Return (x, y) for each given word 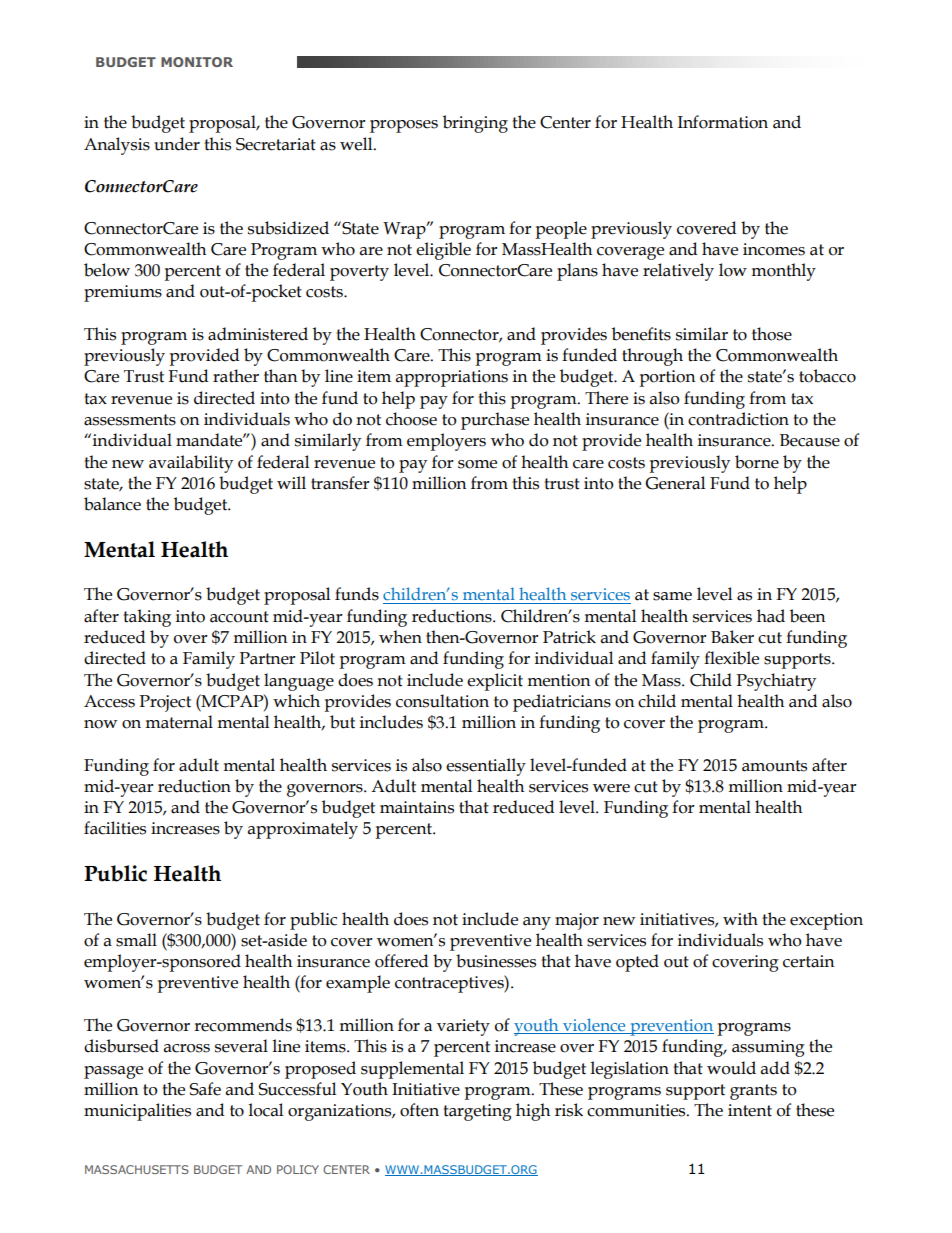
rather (236, 376)
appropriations (452, 378)
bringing (475, 124)
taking (147, 618)
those (772, 334)
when (400, 637)
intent (750, 1110)
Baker (732, 637)
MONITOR (197, 62)
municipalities (137, 1112)
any (537, 923)
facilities (115, 828)
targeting (477, 1112)
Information (723, 122)
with (740, 919)
